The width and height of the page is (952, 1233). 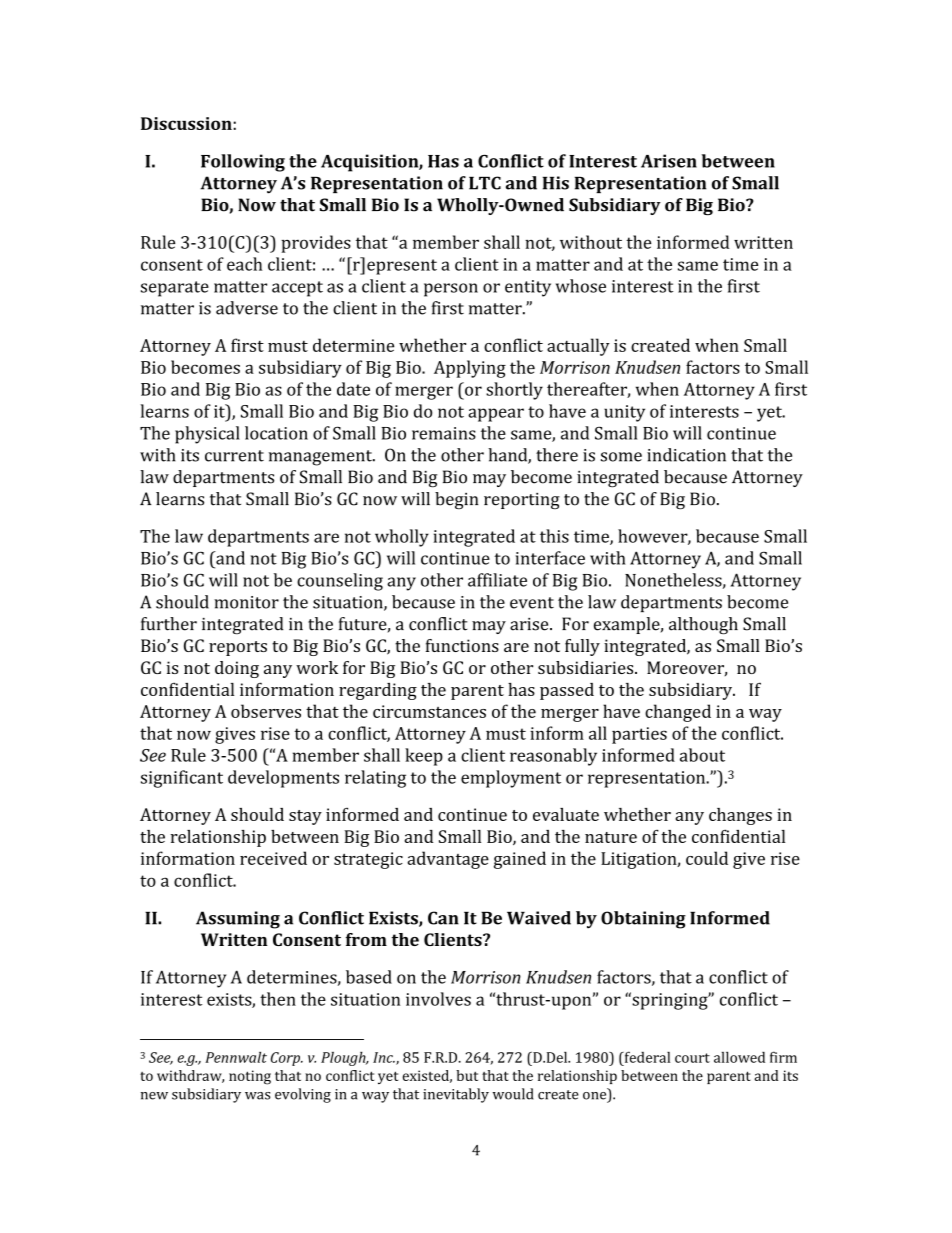 What do you see at coordinates (485, 183) in the page?
I see `LTC` at bounding box center [485, 183].
